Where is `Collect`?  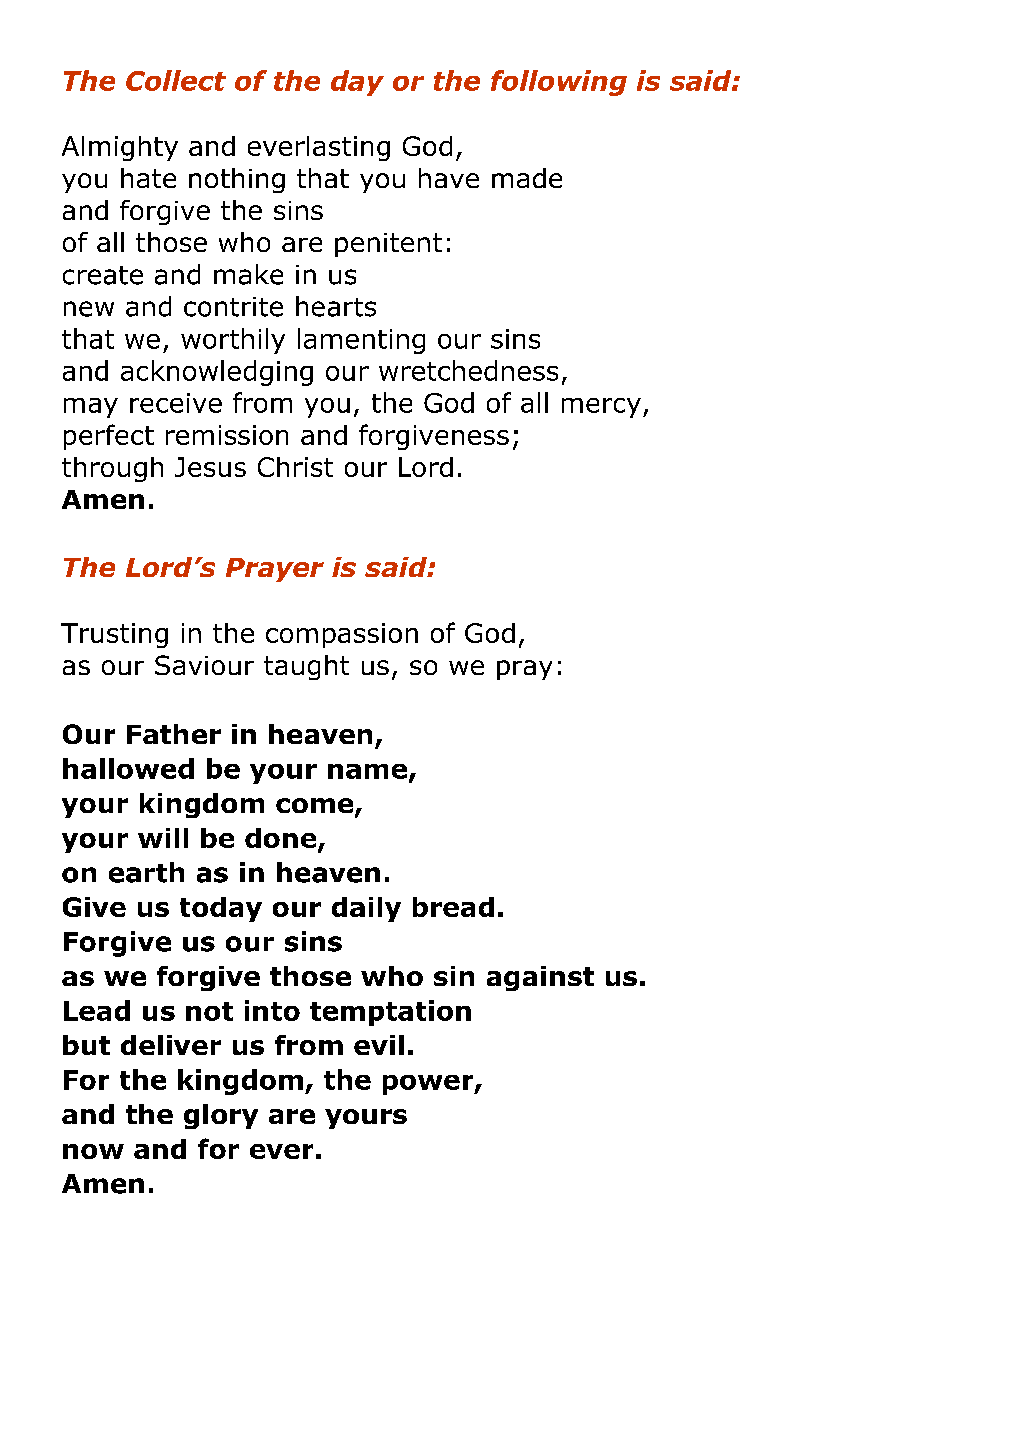
Collect is located at coordinates (176, 80).
